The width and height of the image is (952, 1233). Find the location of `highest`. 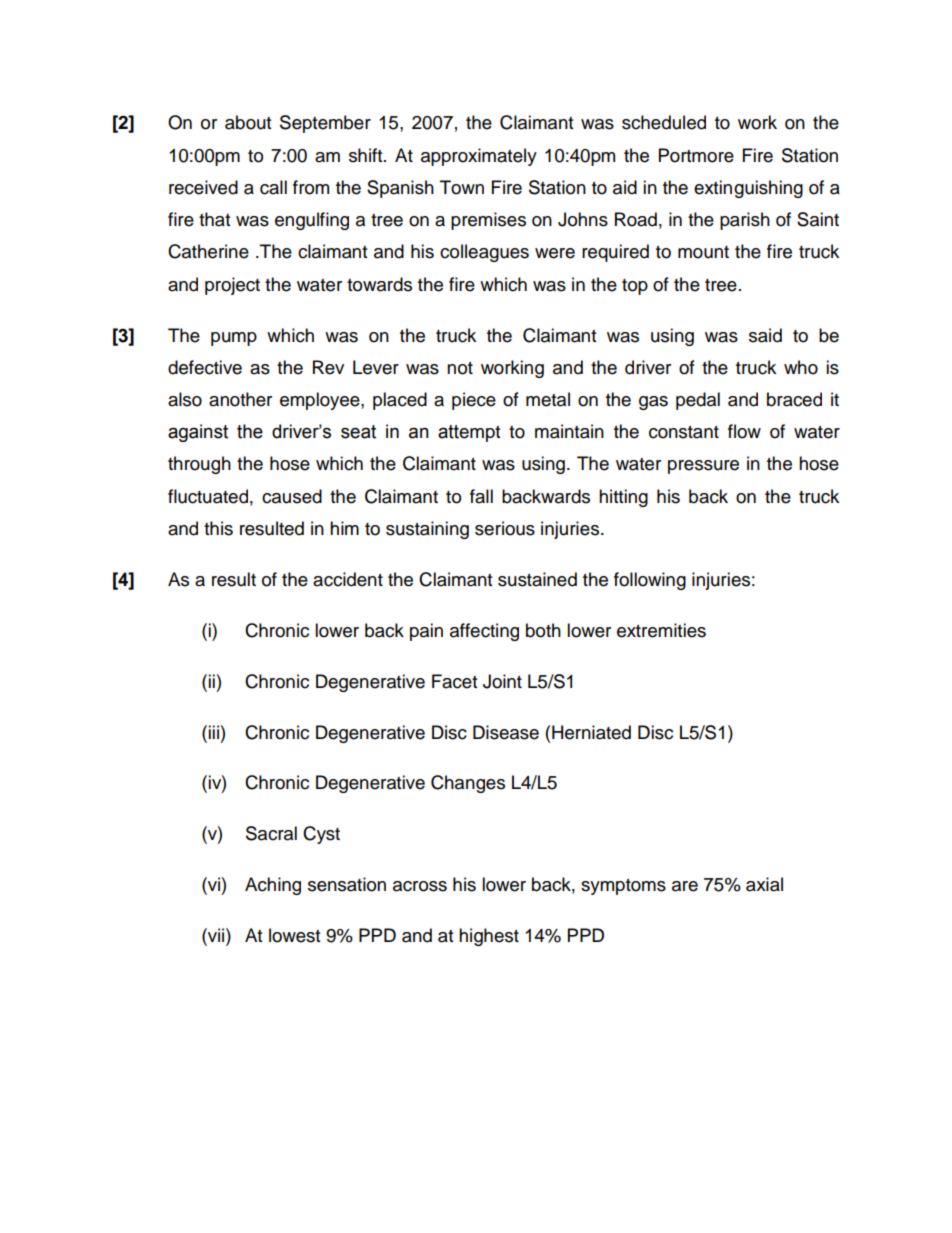

highest is located at coordinates (489, 937).
